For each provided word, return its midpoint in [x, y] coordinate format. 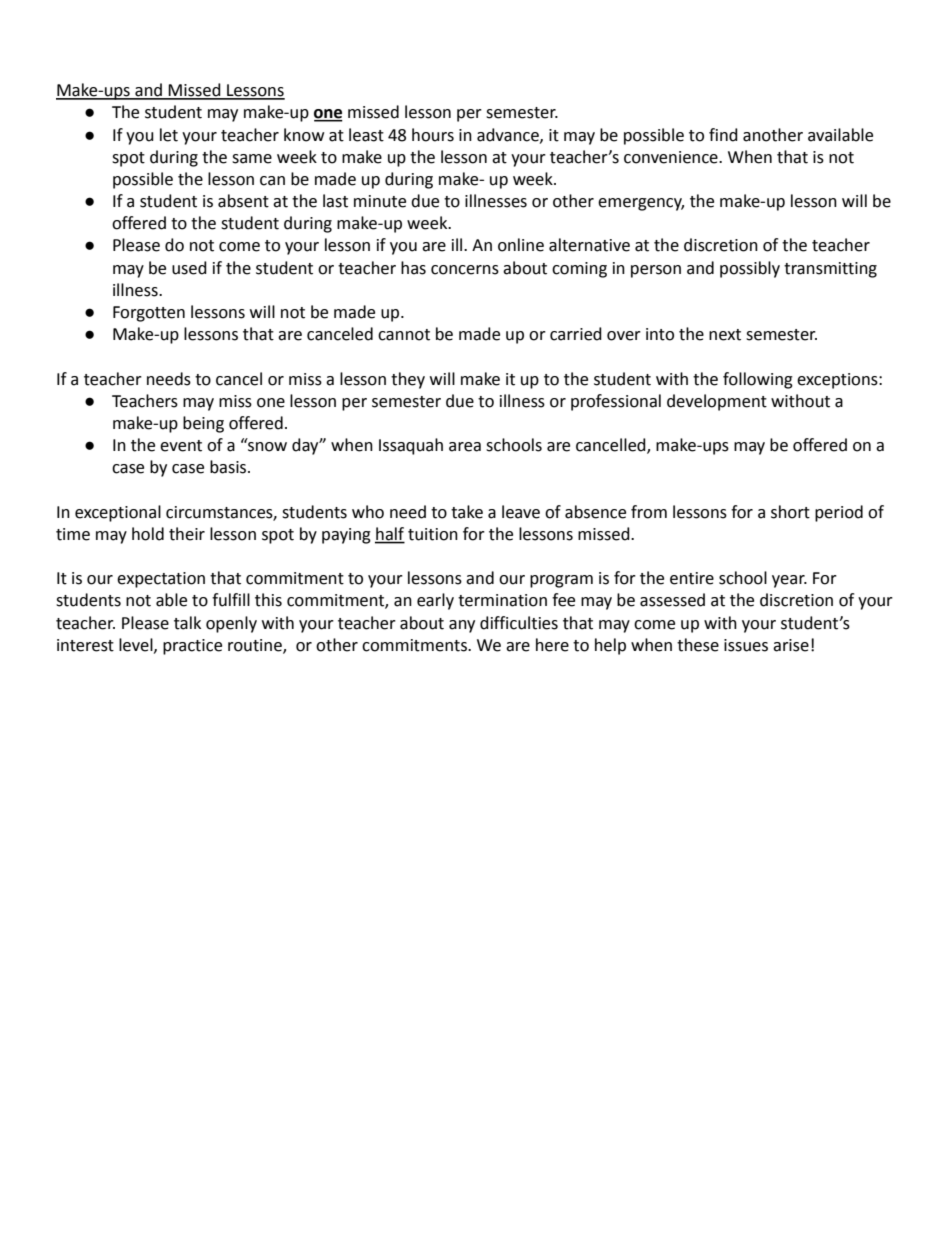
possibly [750, 269]
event [181, 446]
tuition [433, 534]
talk [187, 623]
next [725, 335]
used [189, 268]
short [790, 512]
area [465, 447]
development [717, 402]
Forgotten [149, 314]
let [169, 135]
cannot [404, 335]
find [723, 135]
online [521, 245]
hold [148, 534]
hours [433, 135]
